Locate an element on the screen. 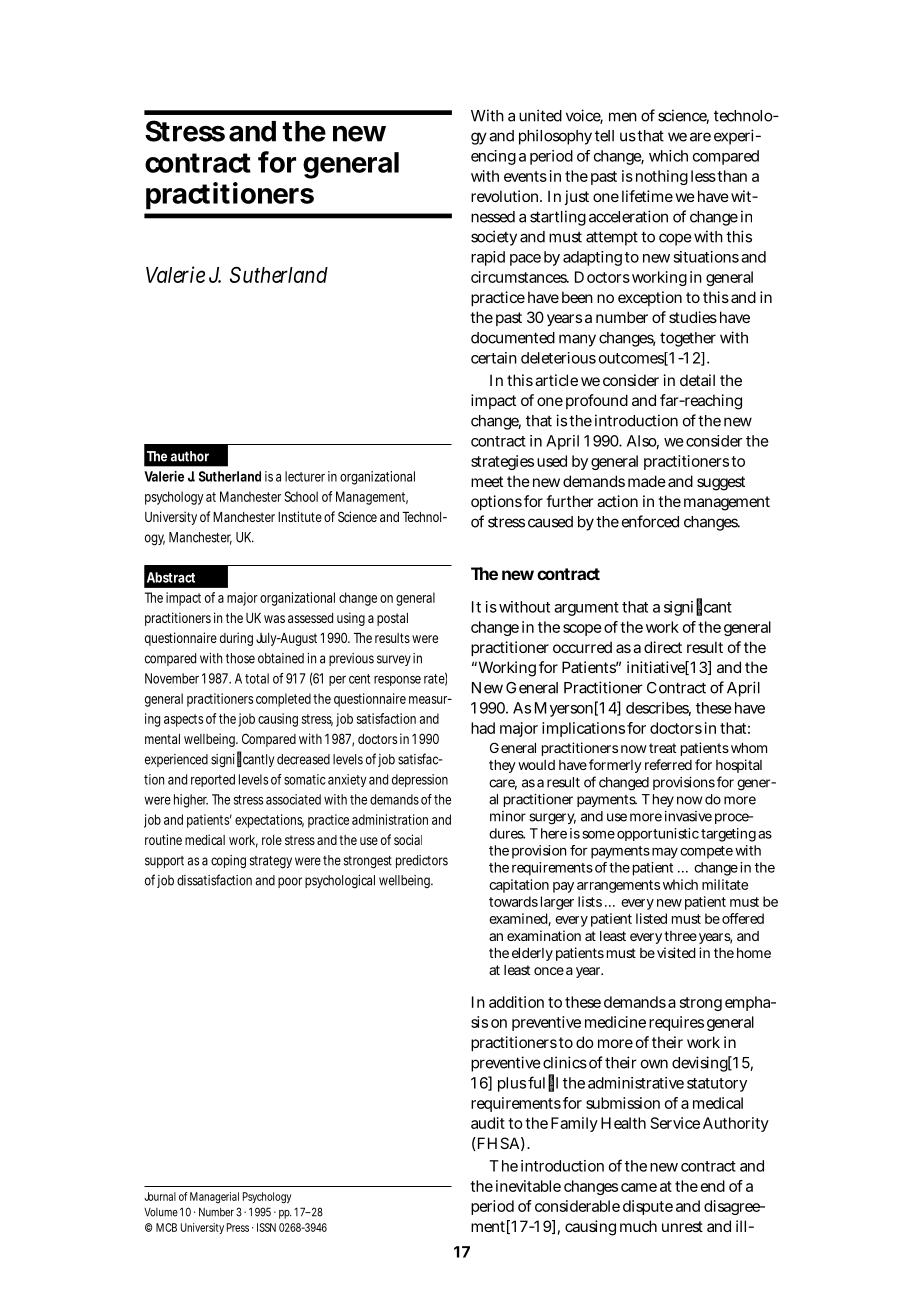  referred is located at coordinates (668, 764).
